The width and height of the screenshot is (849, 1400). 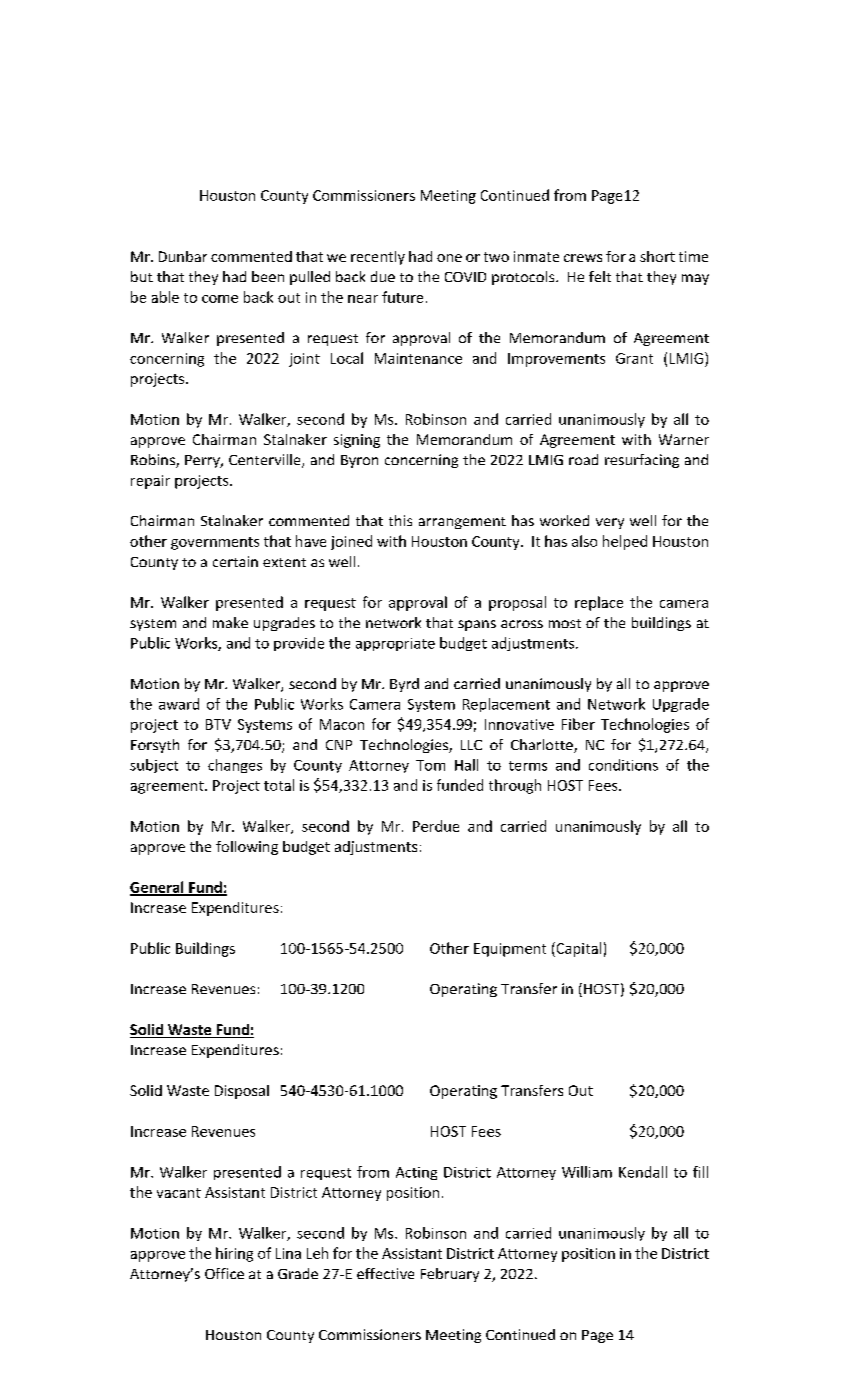 I want to click on helped, so click(x=625, y=542).
